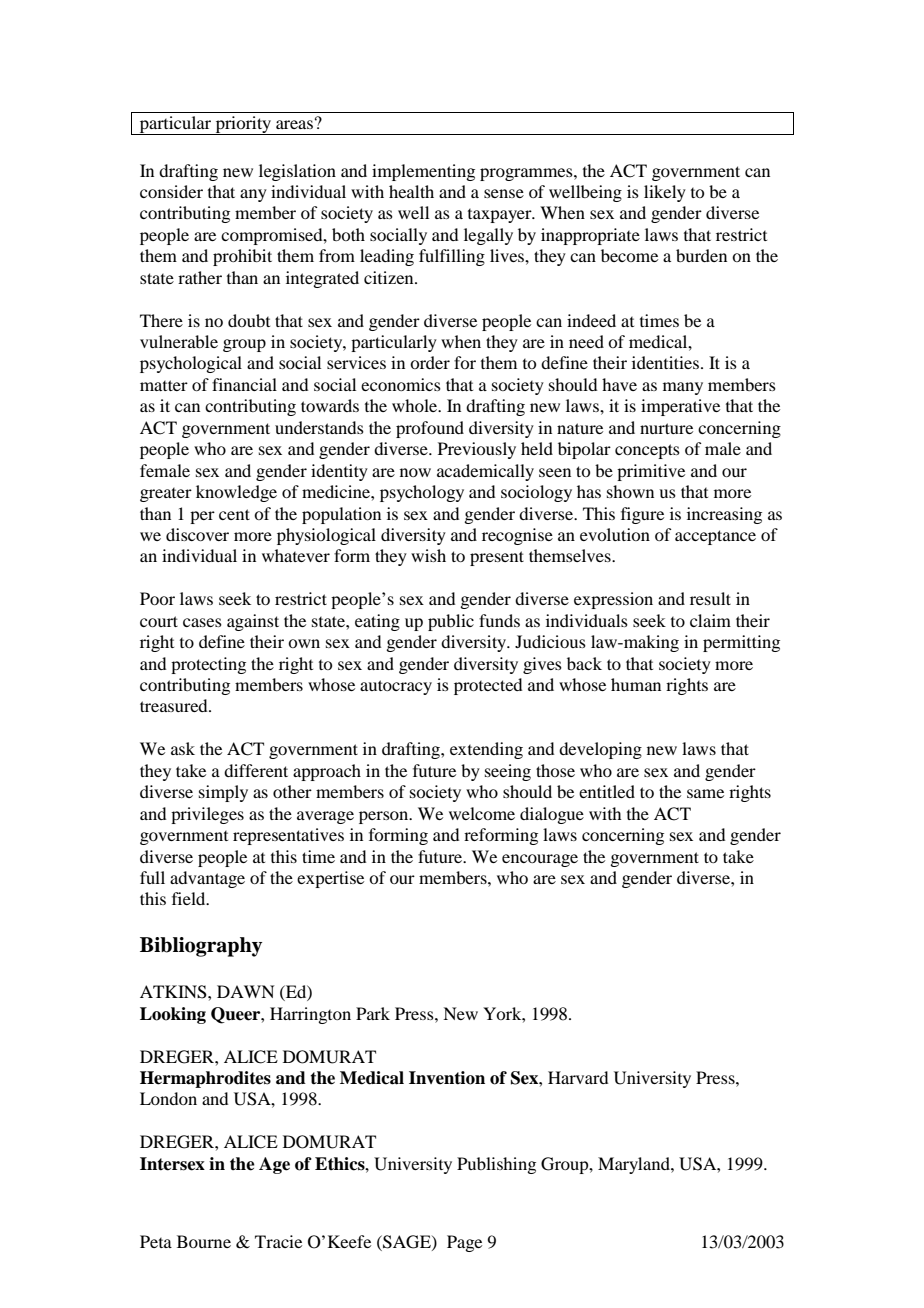 This image has height=1308, width=924. What do you see at coordinates (204, 1241) in the image?
I see `Bourne` at bounding box center [204, 1241].
